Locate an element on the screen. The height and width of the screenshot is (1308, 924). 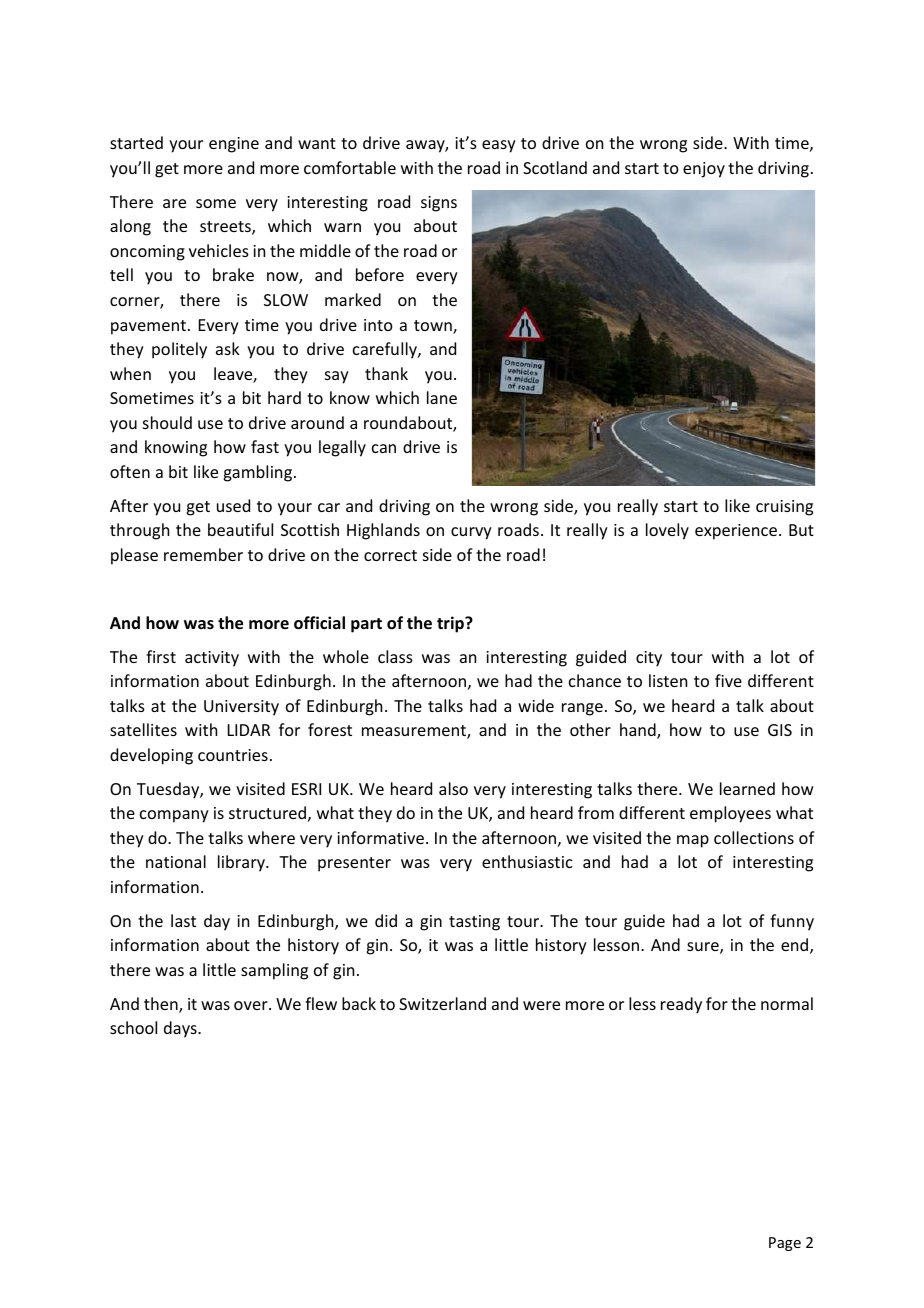
enjoy is located at coordinates (704, 170).
